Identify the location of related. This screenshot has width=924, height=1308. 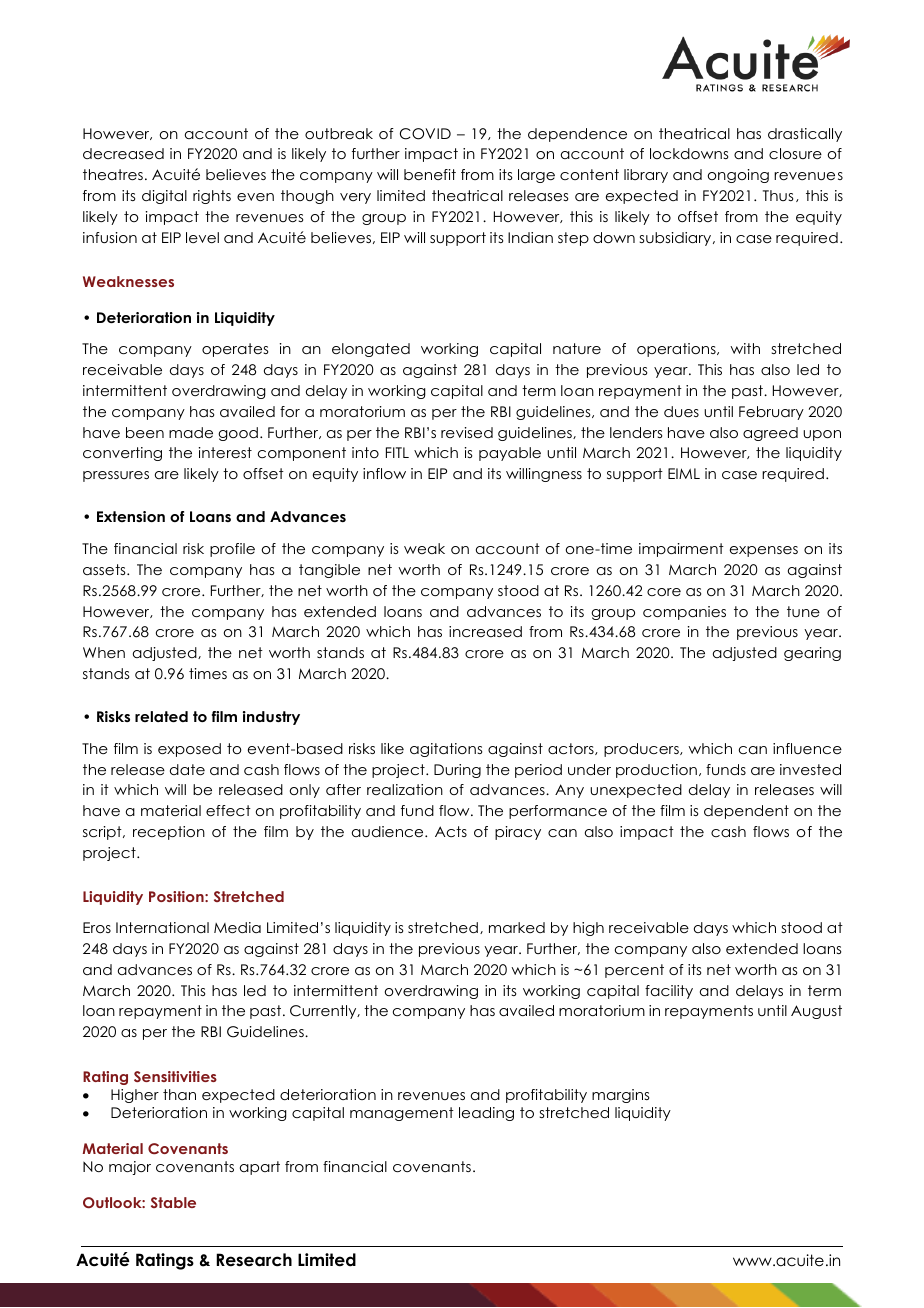
(161, 716).
